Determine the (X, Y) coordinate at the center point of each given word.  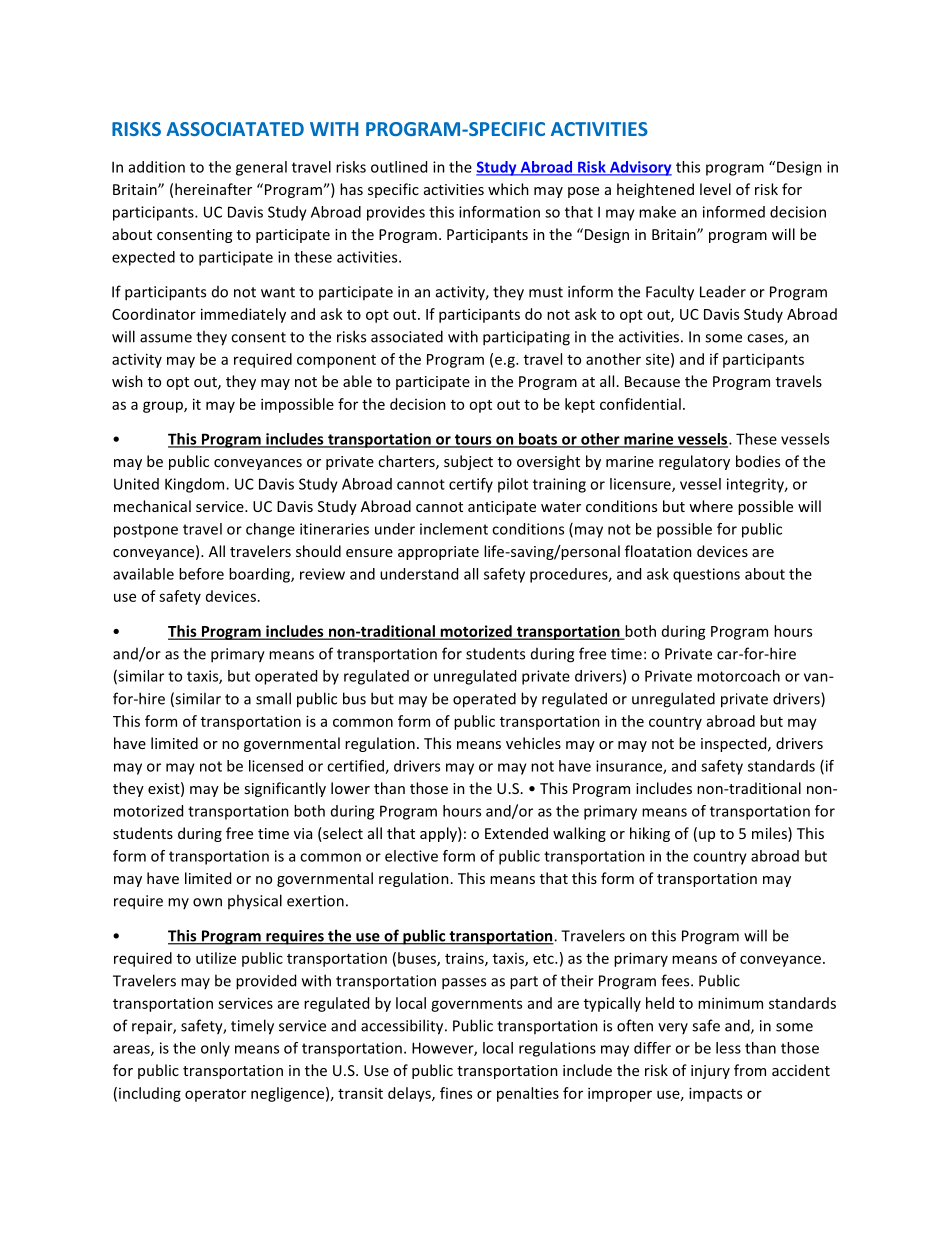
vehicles (533, 743)
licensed (276, 766)
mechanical (152, 506)
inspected (735, 744)
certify (471, 485)
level (715, 189)
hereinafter (213, 189)
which (508, 189)
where (711, 506)
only (215, 1049)
